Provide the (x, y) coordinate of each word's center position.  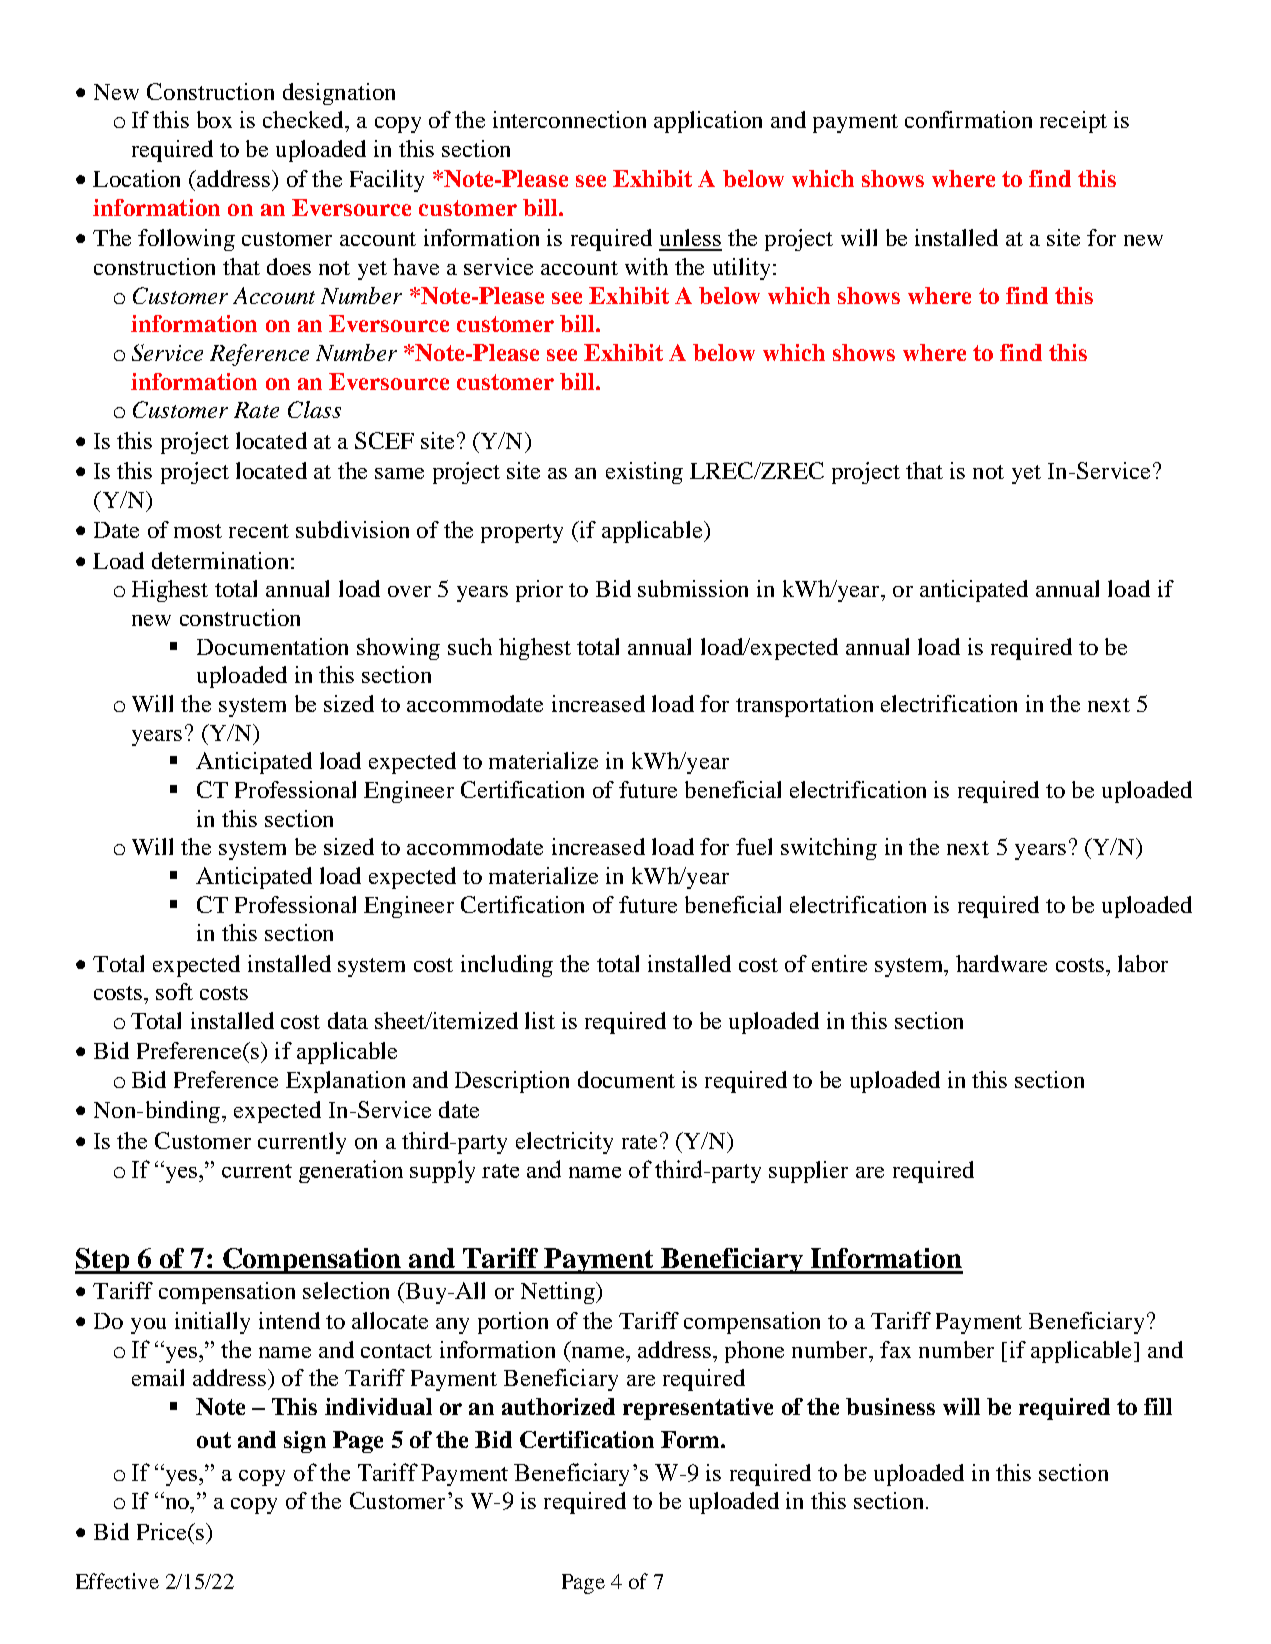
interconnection (569, 119)
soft (174, 991)
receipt (1073, 122)
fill (1158, 1406)
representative (698, 1409)
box (214, 119)
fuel (754, 846)
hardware (1001, 963)
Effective (117, 1581)
